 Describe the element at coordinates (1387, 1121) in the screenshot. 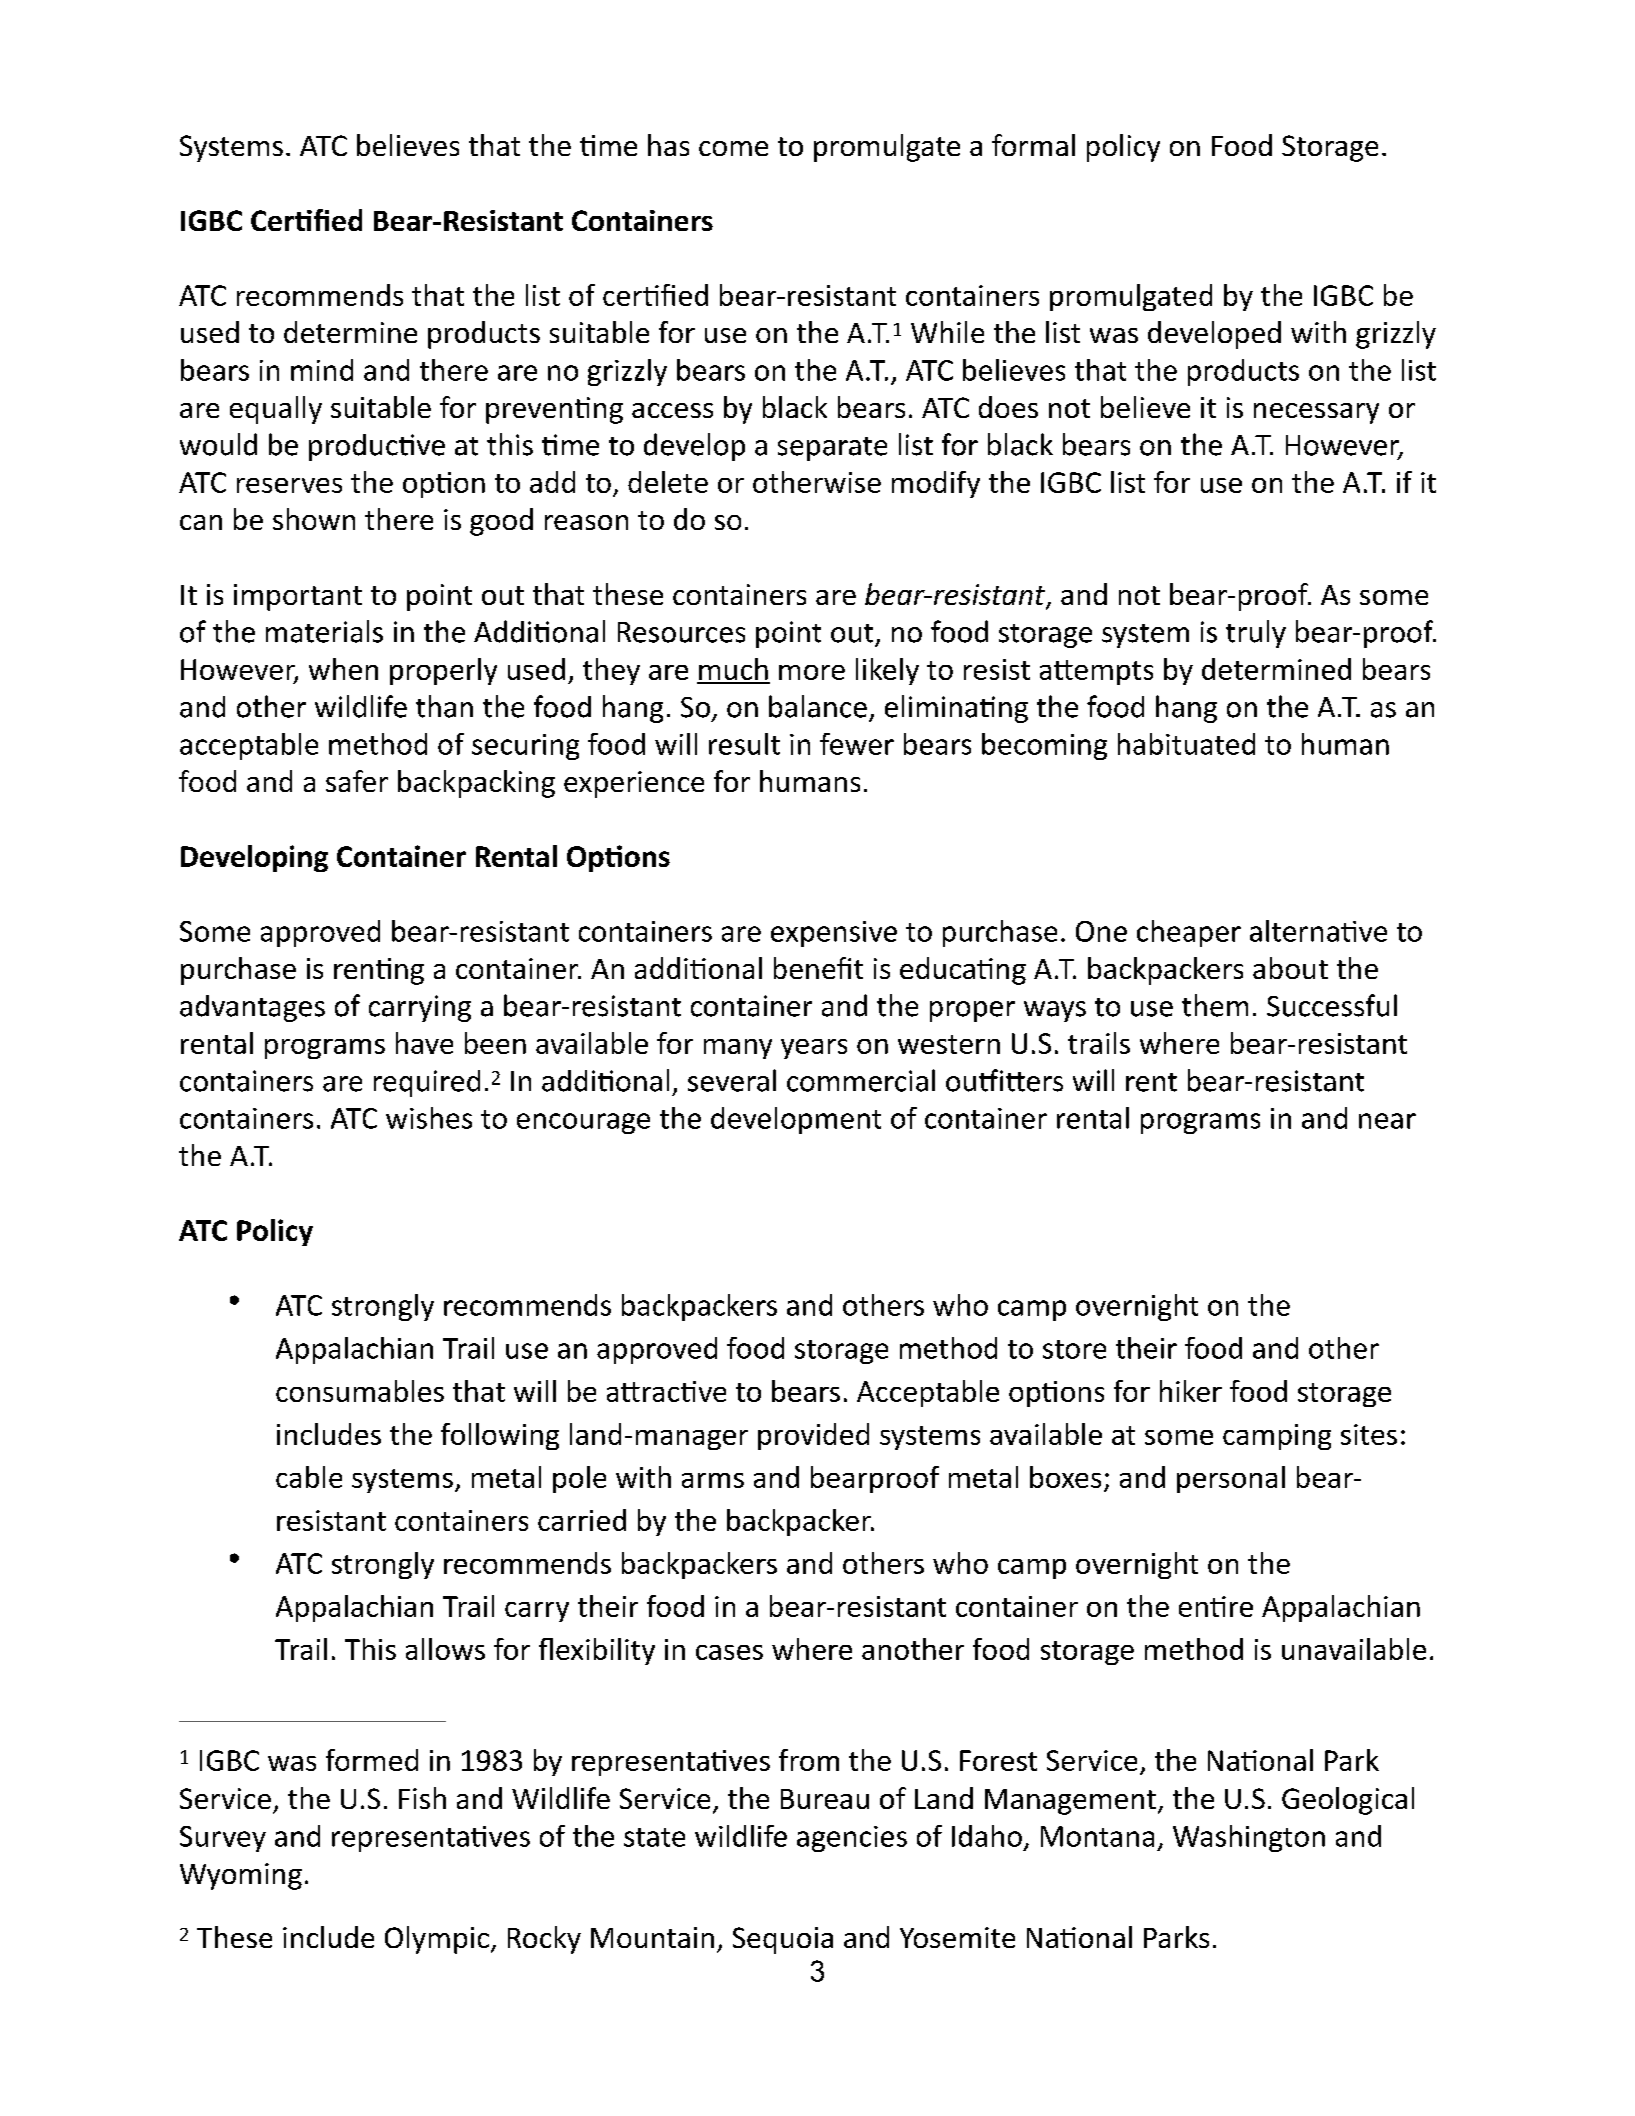

I see `near` at that location.
